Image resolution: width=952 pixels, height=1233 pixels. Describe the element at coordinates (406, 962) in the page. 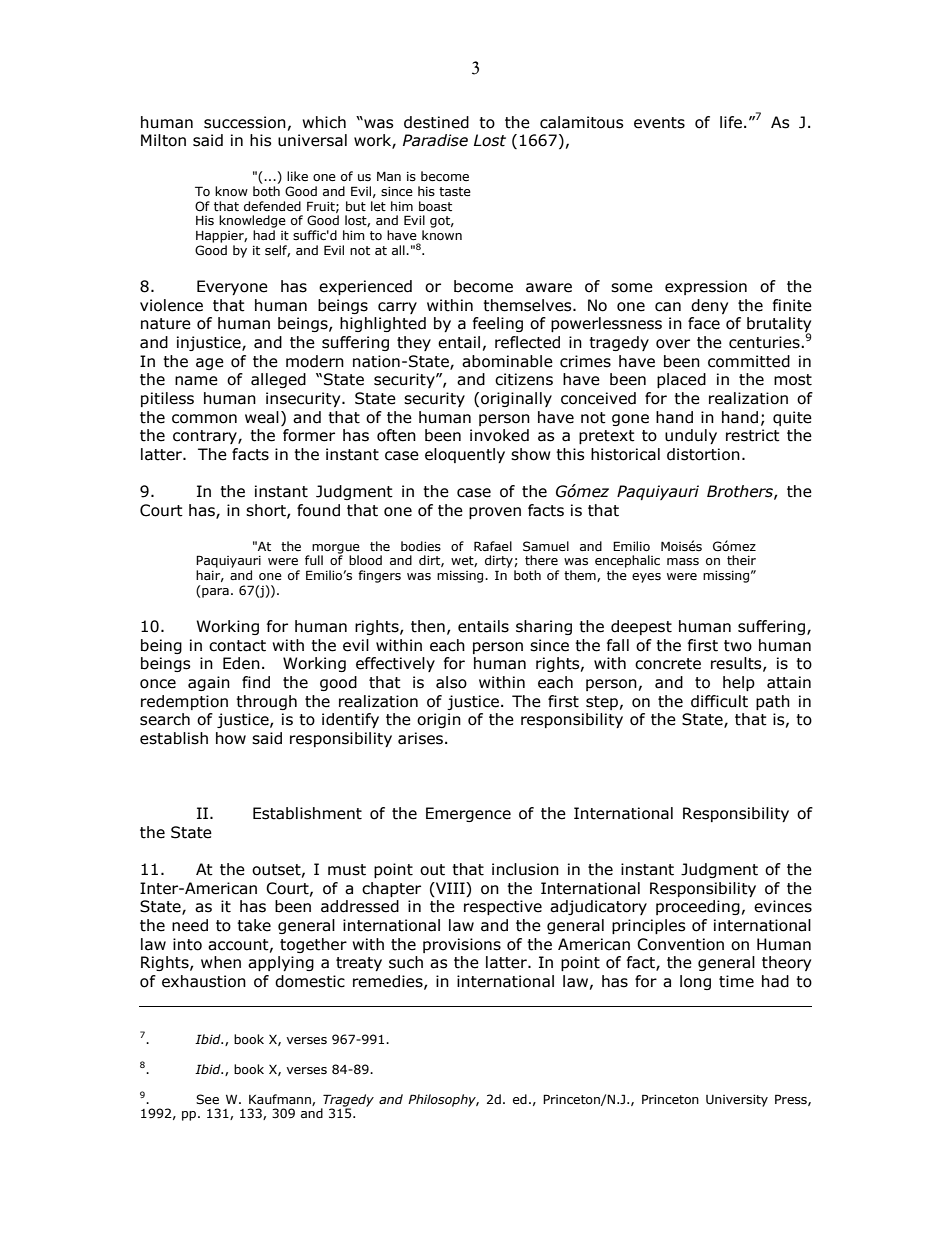

I see `such` at that location.
